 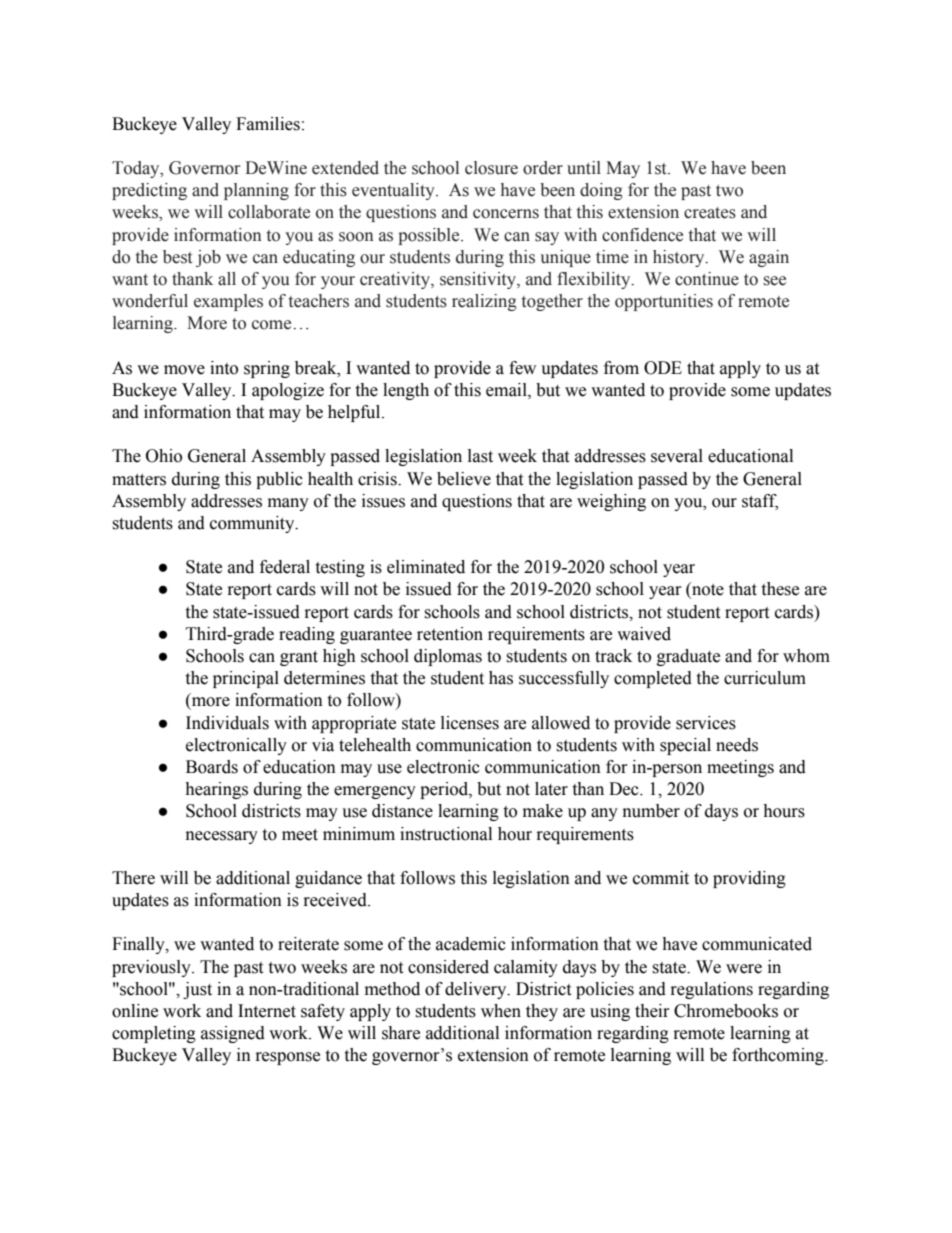 What do you see at coordinates (491, 168) in the screenshot?
I see `closure` at bounding box center [491, 168].
